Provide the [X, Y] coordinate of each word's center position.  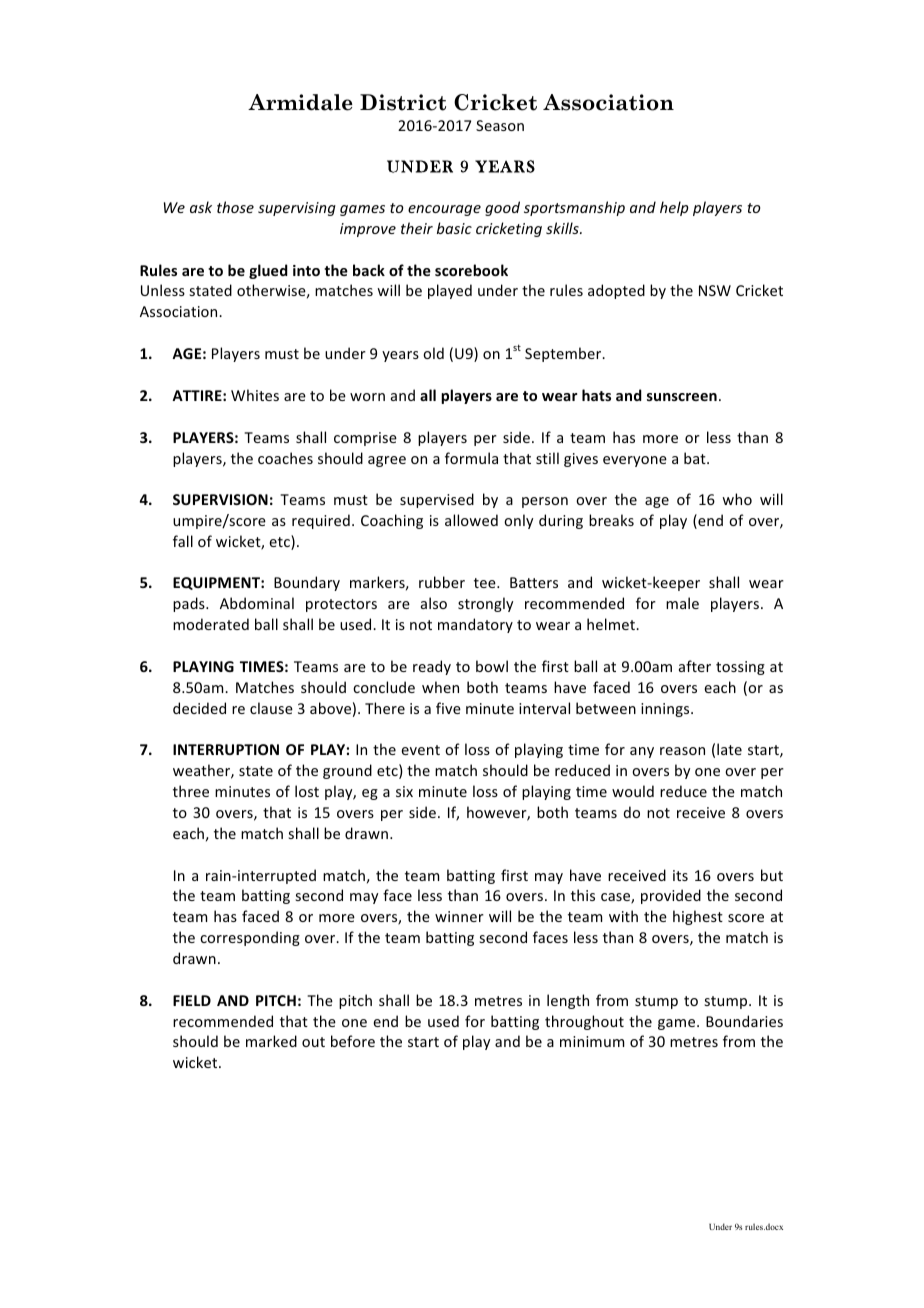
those [235, 207]
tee [486, 583]
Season [500, 125]
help [674, 208]
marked [271, 1041]
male [682, 603]
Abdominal [257, 603]
